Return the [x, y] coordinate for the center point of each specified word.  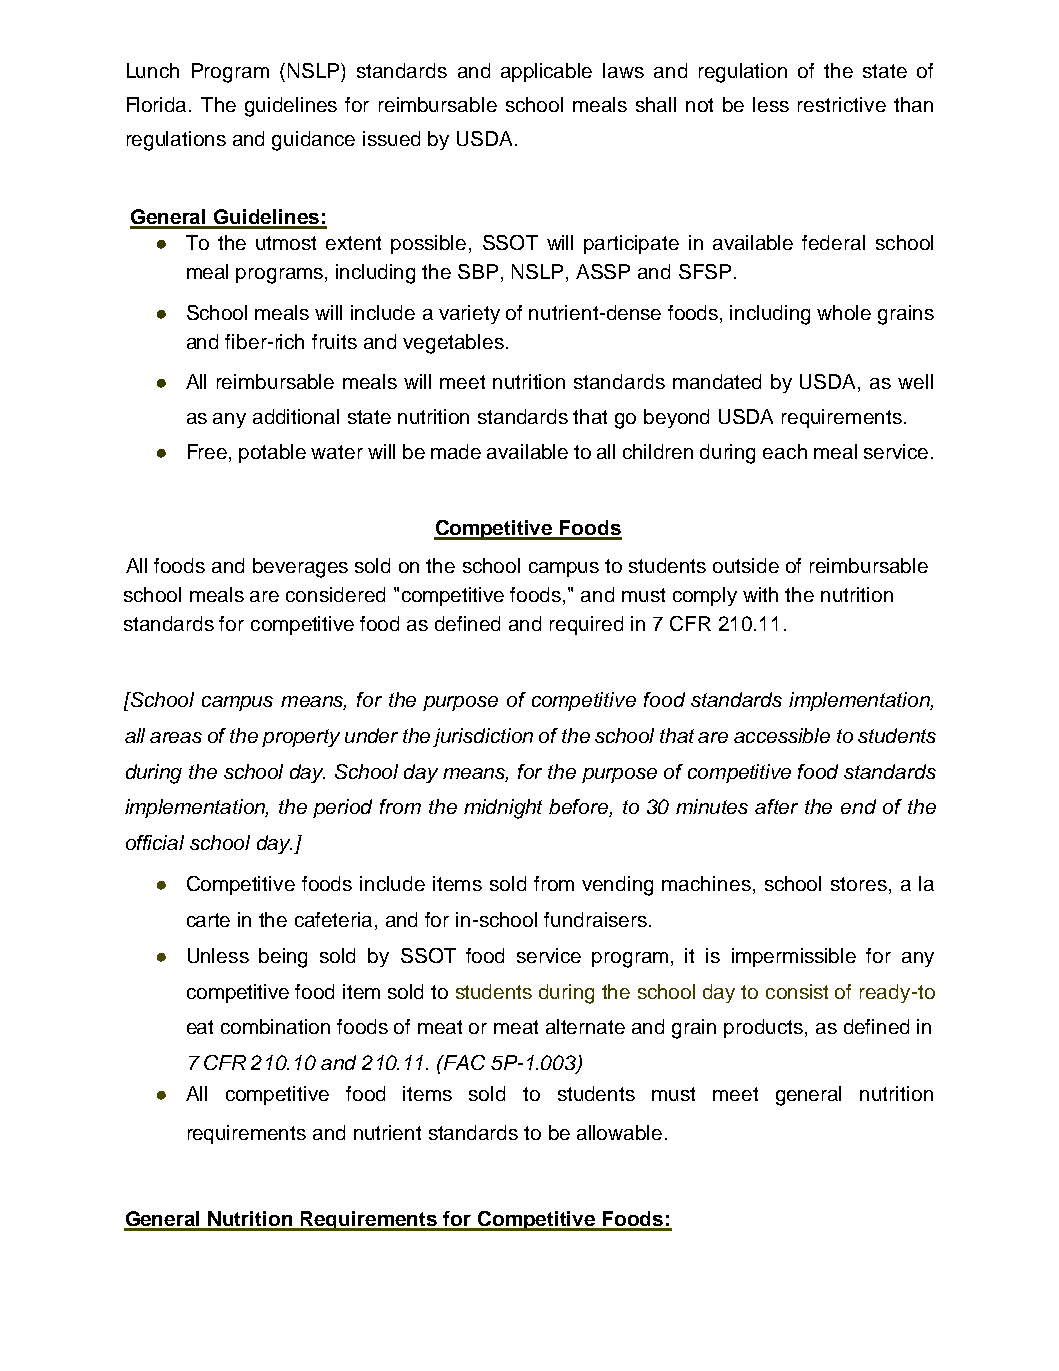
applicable [546, 72]
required [586, 625]
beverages [300, 568]
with [760, 594]
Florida [158, 104]
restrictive [842, 104]
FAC [464, 1062]
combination [275, 1026]
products [765, 1028]
